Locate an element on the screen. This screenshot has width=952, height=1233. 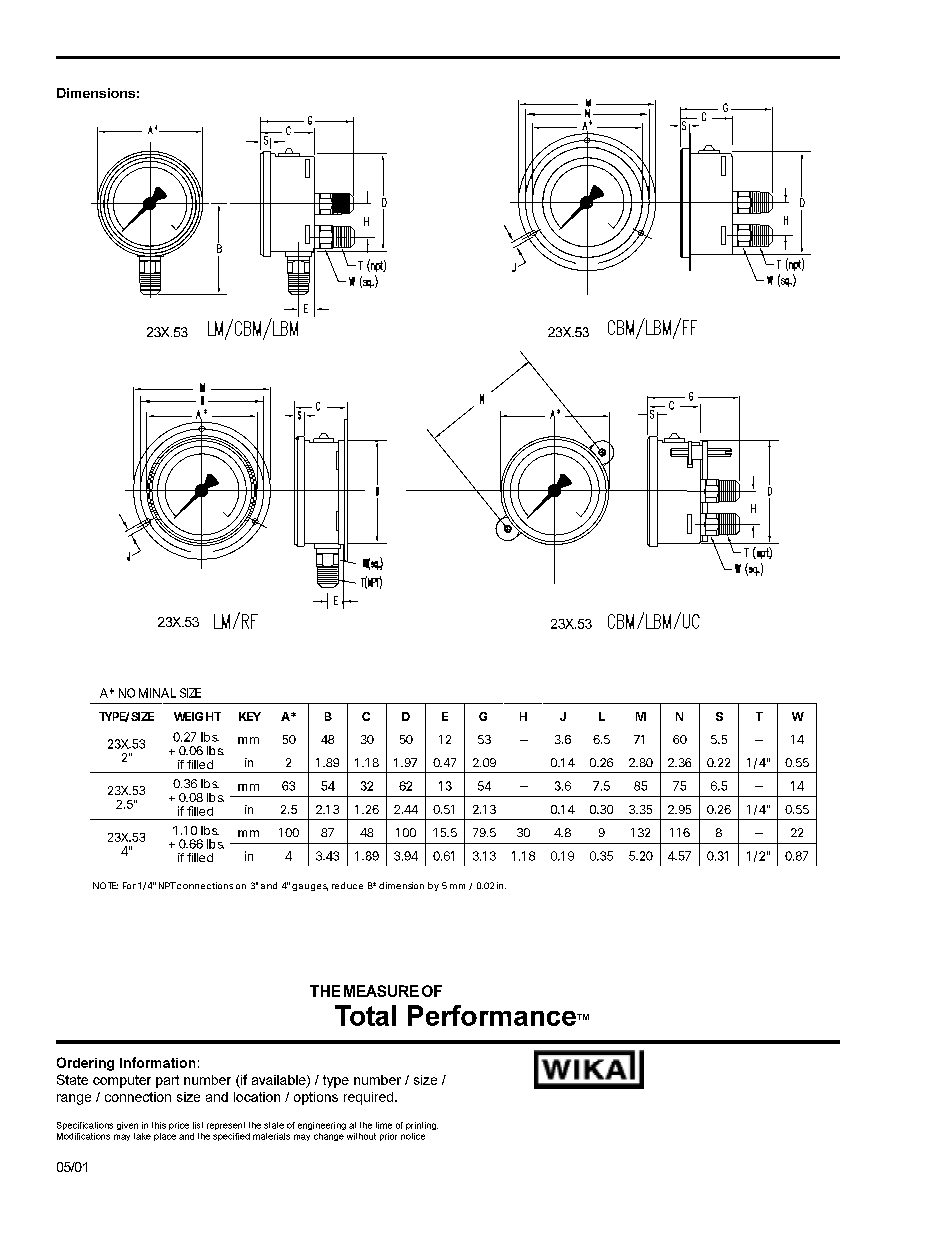
gauges is located at coordinates (310, 887).
